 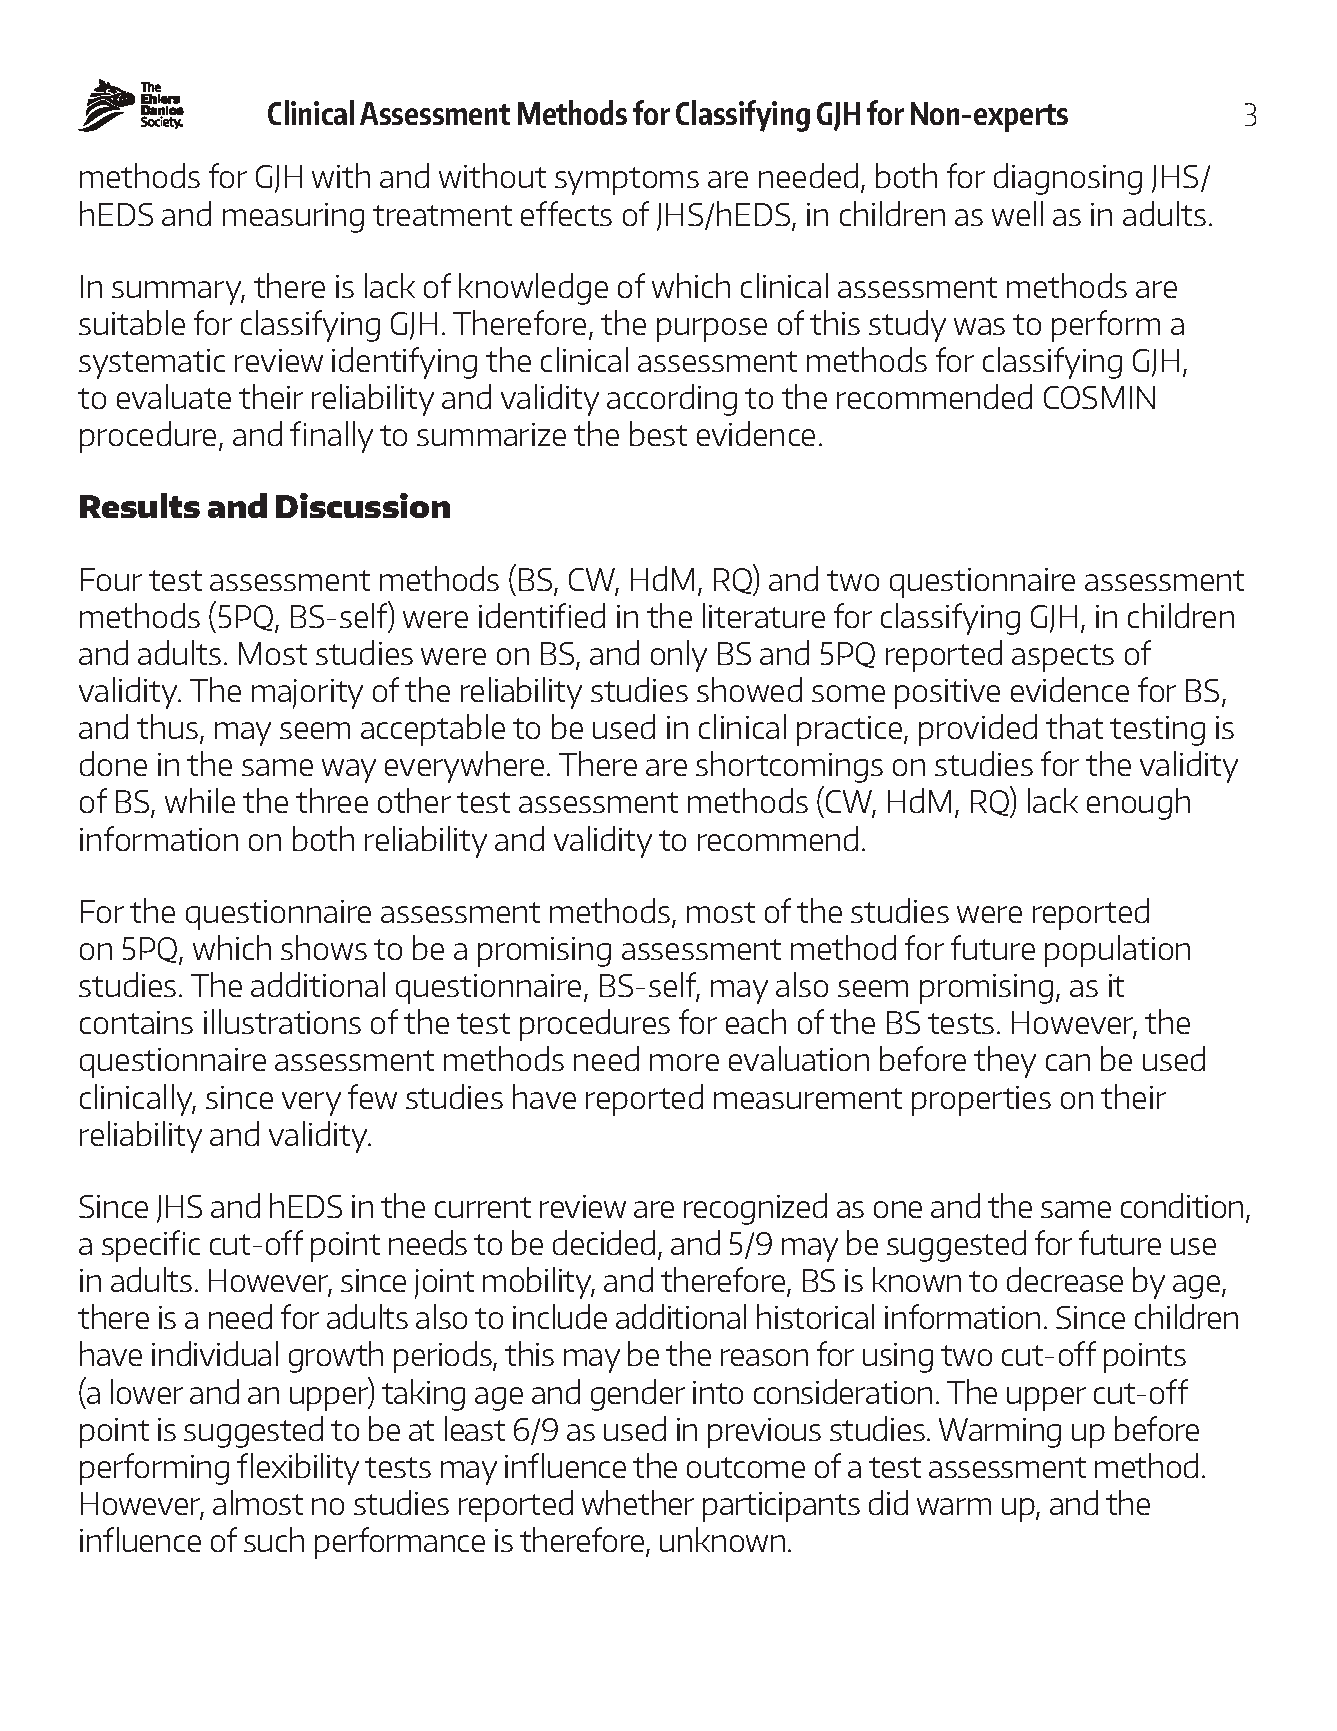 I want to click on such, so click(x=274, y=1539).
